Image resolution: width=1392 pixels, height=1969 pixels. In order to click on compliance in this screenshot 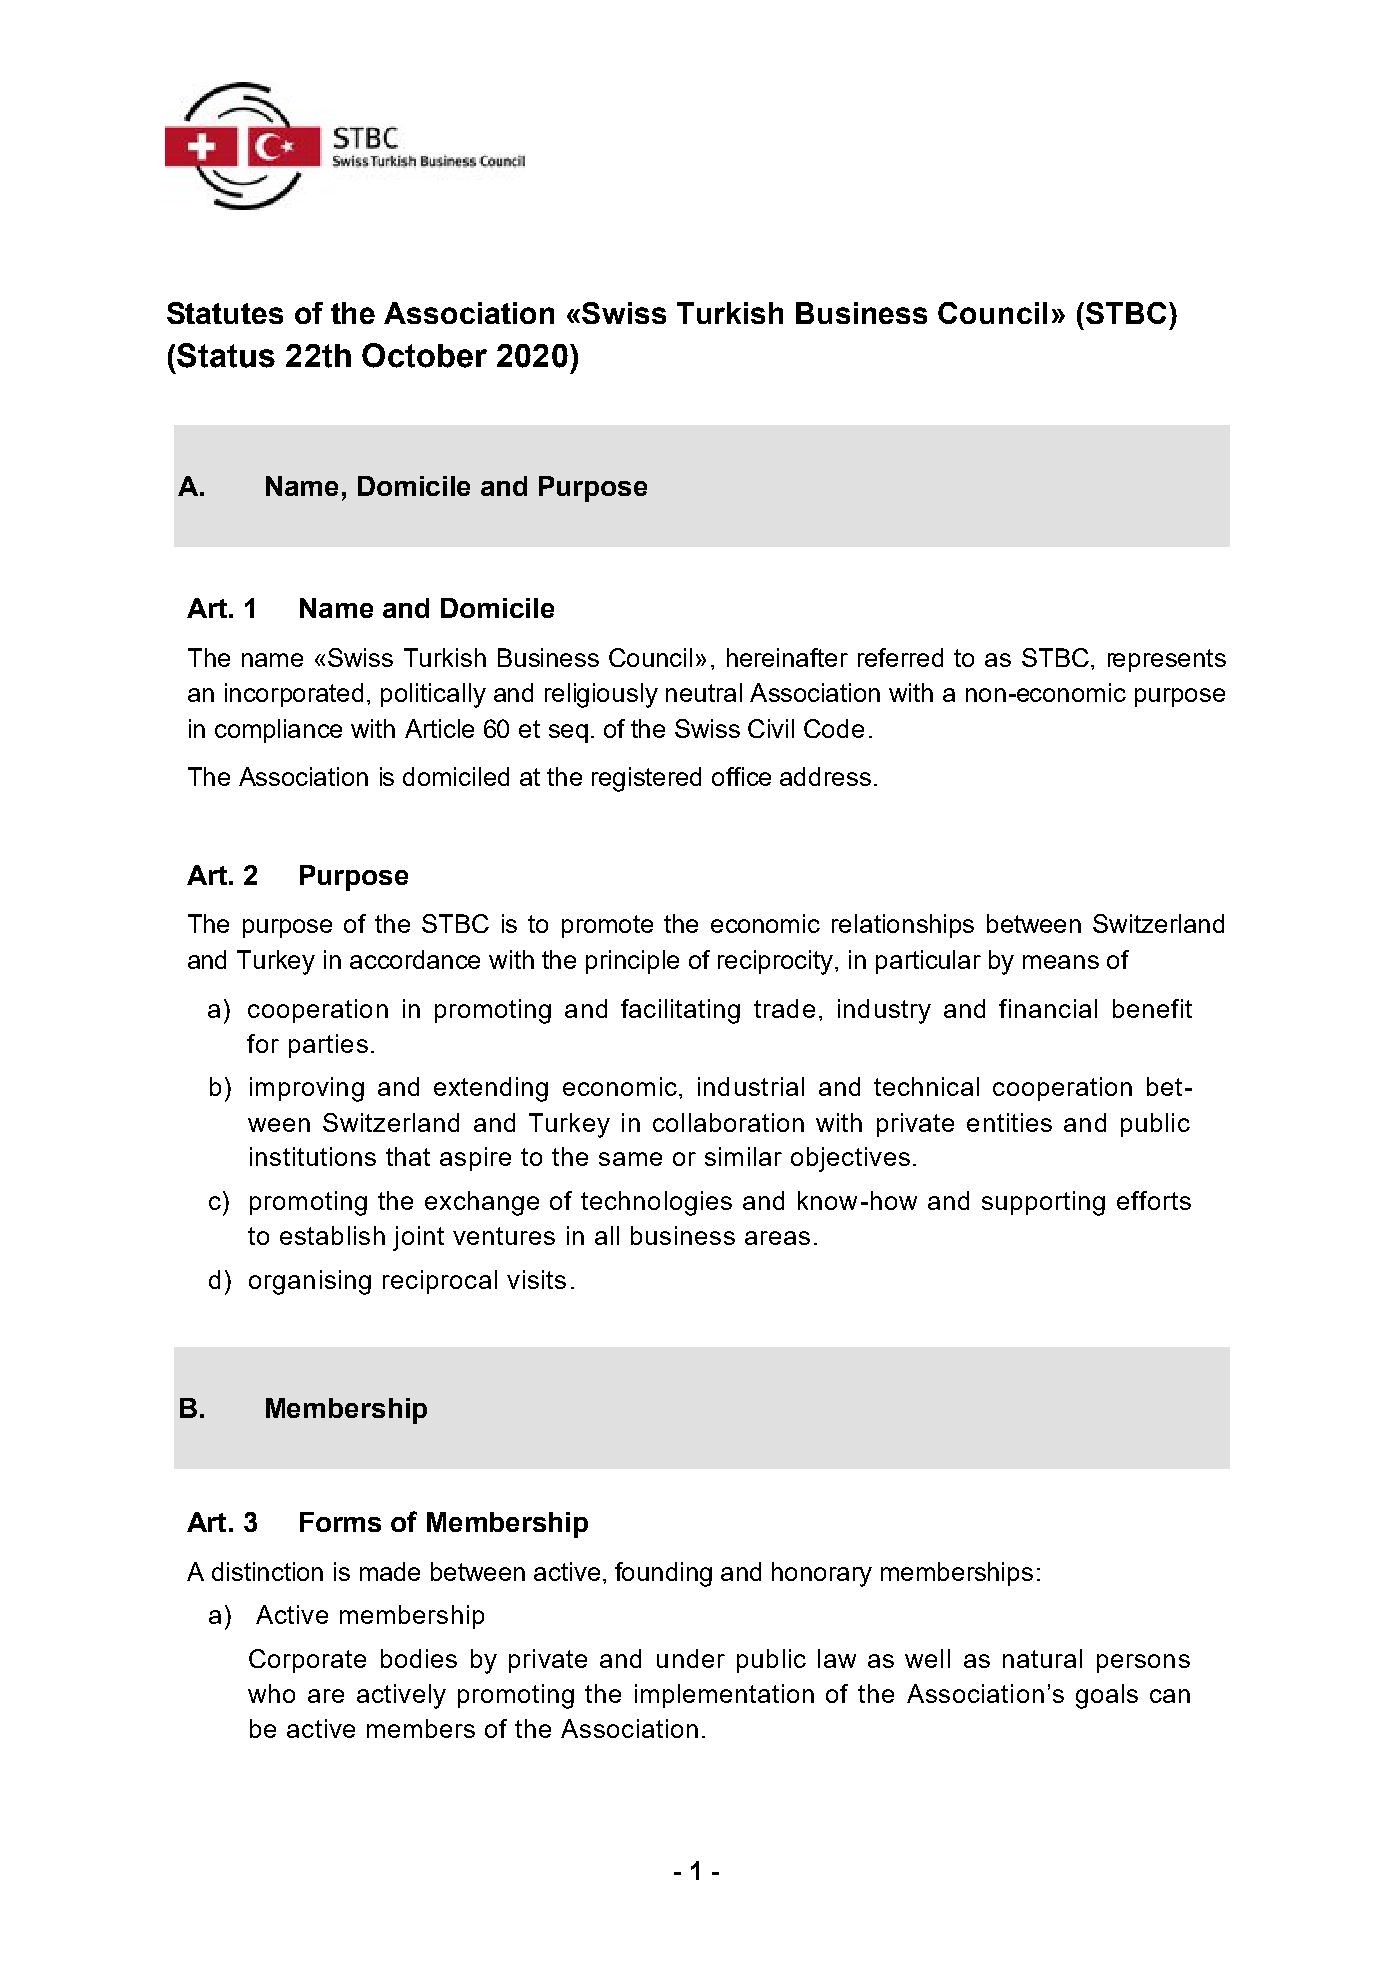, I will do `click(278, 731)`.
